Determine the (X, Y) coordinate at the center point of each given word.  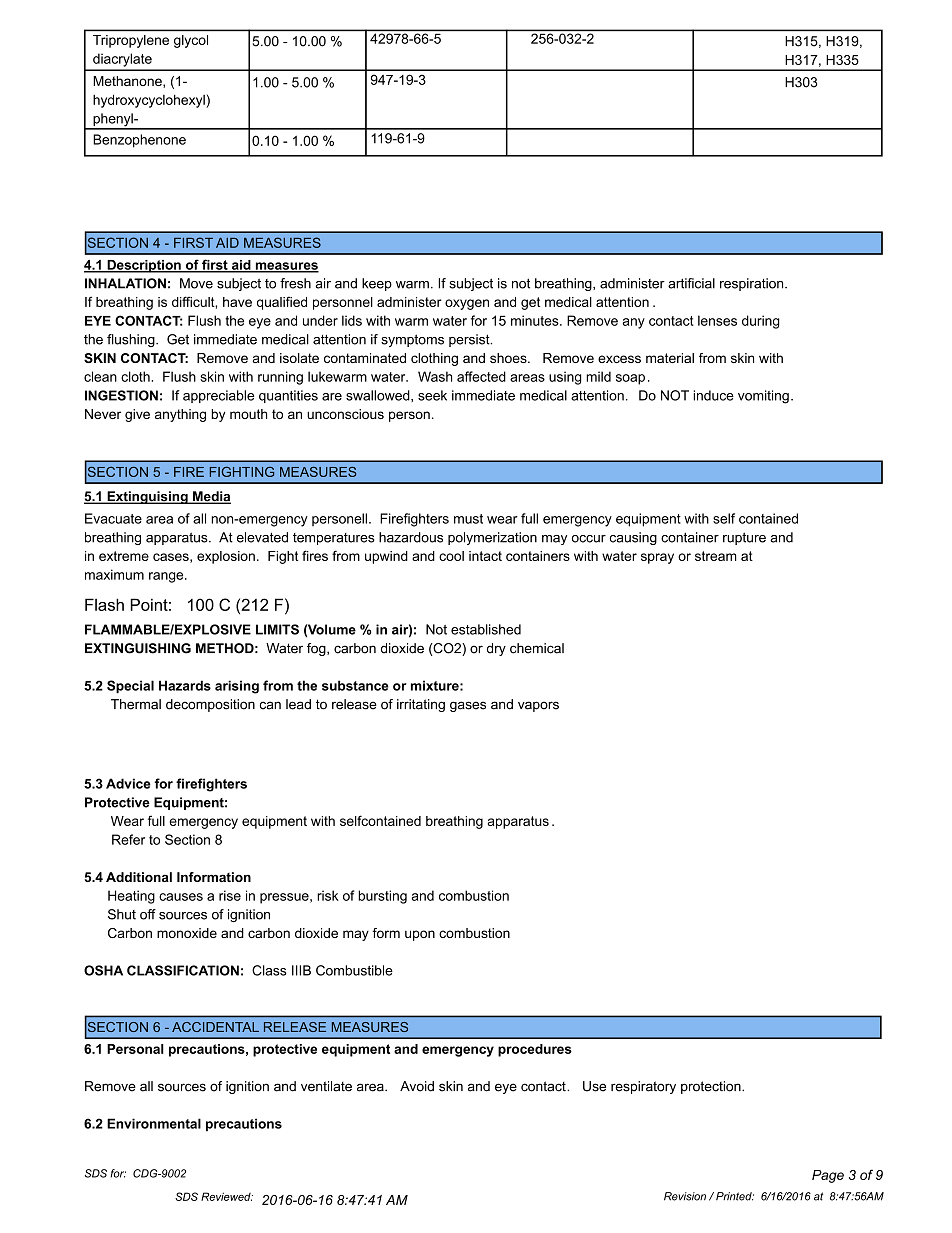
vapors (538, 706)
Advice (128, 783)
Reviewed (227, 1196)
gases (468, 706)
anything (180, 415)
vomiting (763, 397)
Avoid (417, 1086)
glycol (191, 41)
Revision (685, 1196)
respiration (753, 284)
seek (432, 395)
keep (377, 284)
